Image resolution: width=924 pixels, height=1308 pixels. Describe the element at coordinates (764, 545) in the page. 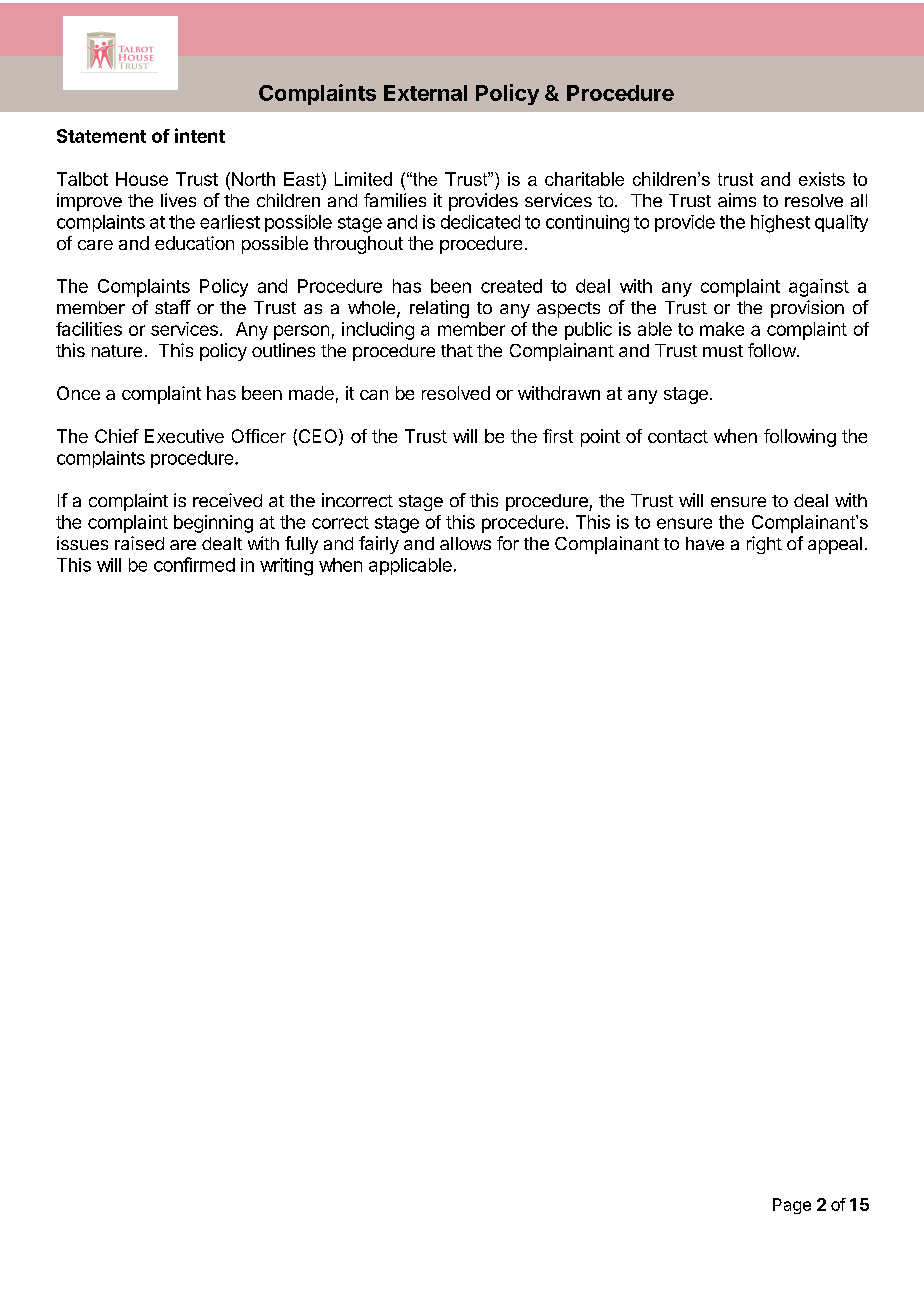

I see `right` at that location.
